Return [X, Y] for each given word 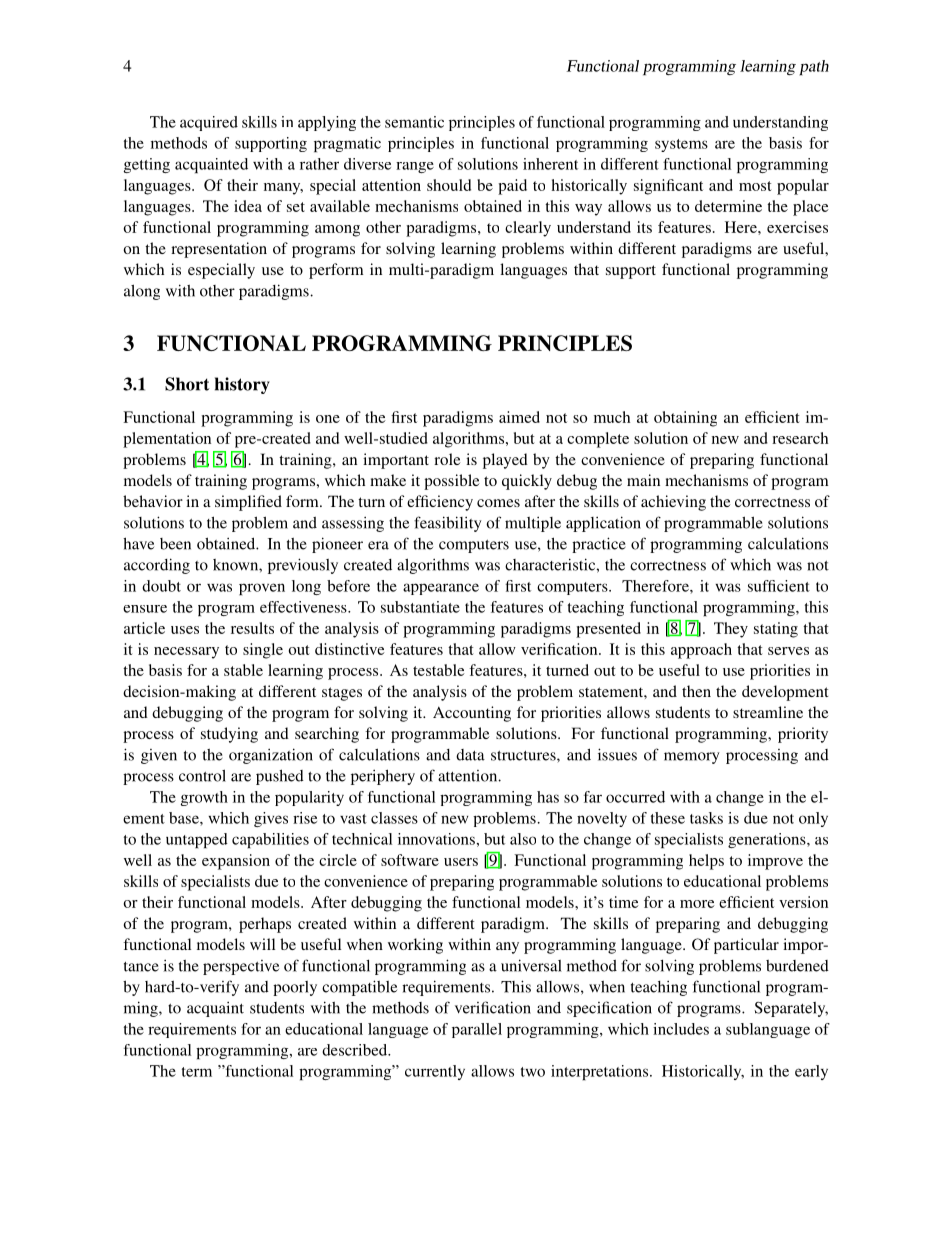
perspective [241, 967]
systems [681, 145]
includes [681, 1029]
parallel [477, 1030]
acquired [209, 123]
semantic [414, 122]
